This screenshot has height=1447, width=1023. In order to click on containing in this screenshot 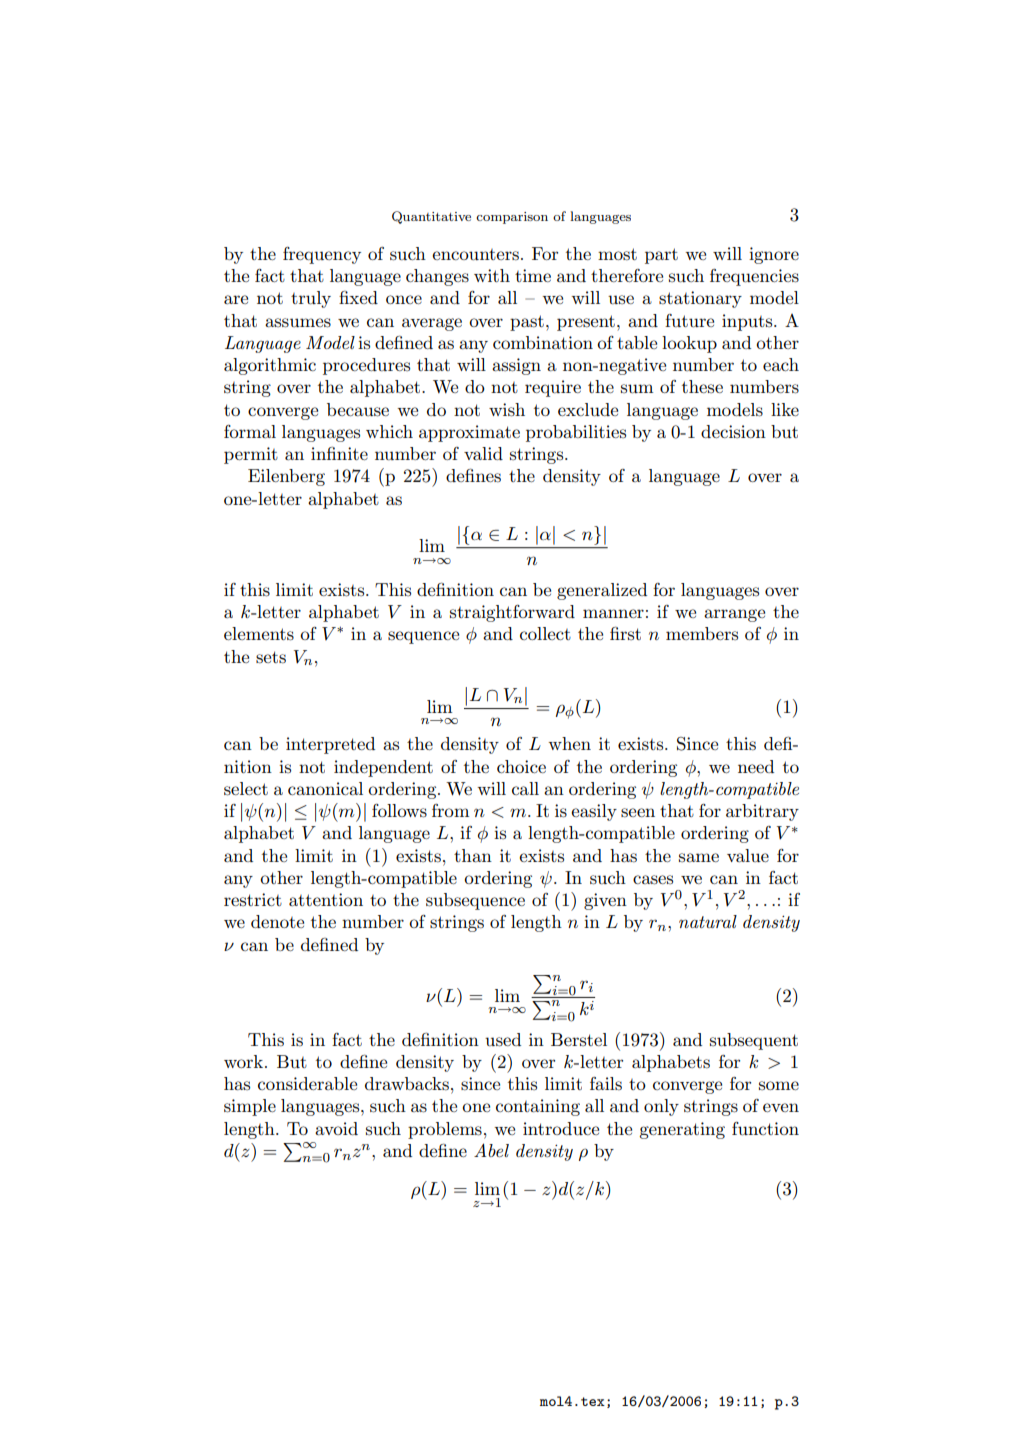, I will do `click(538, 1107)`.
